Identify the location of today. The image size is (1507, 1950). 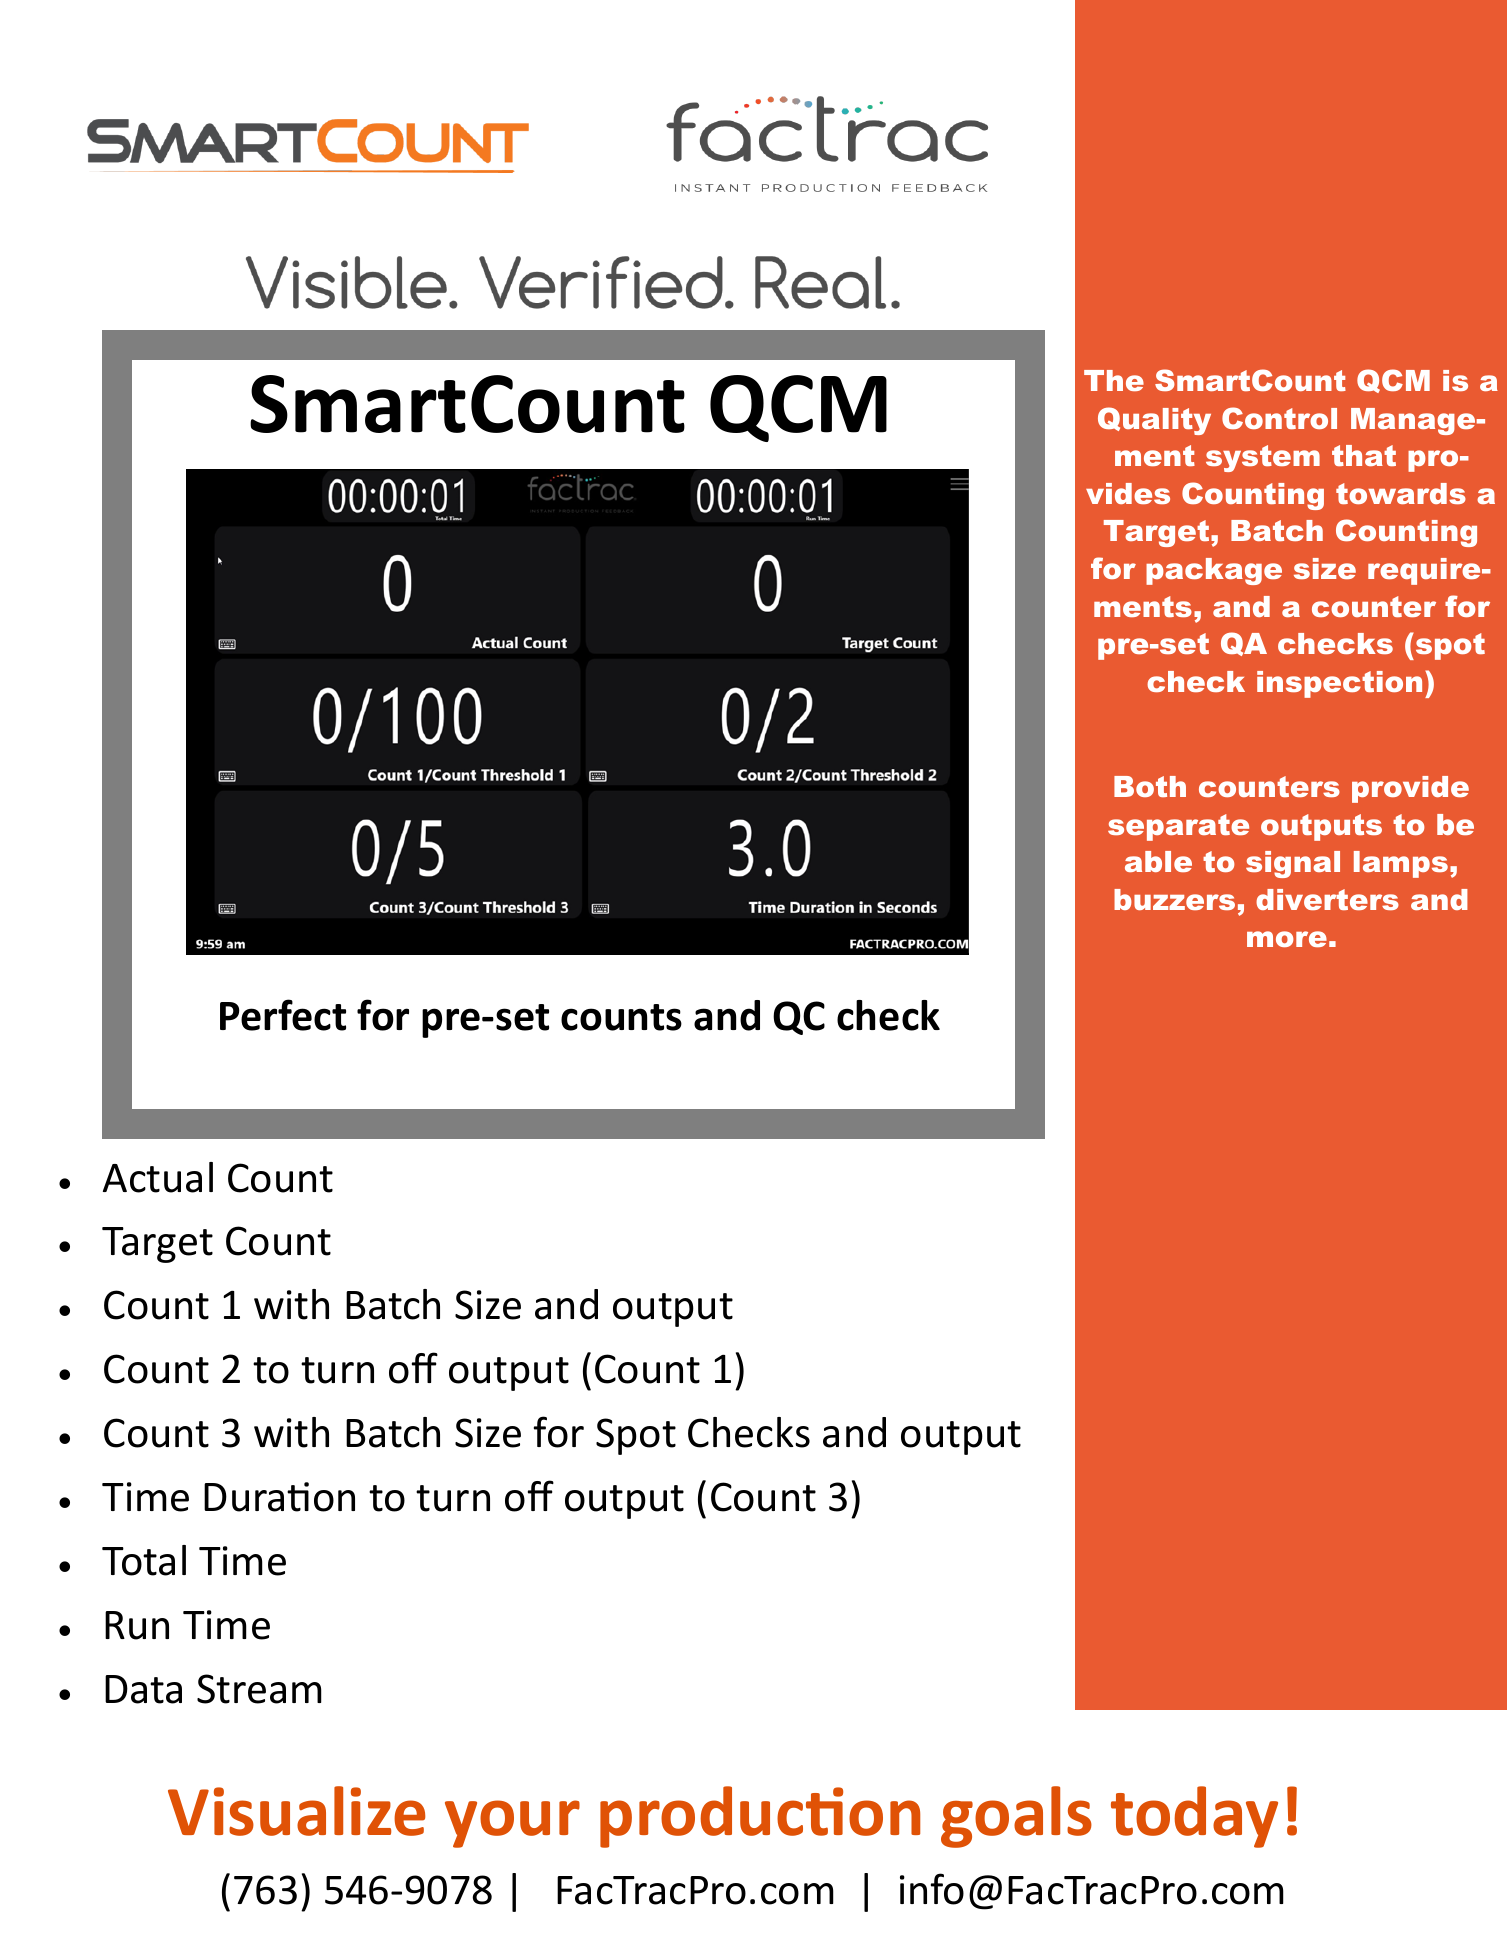
(1194, 1817).
